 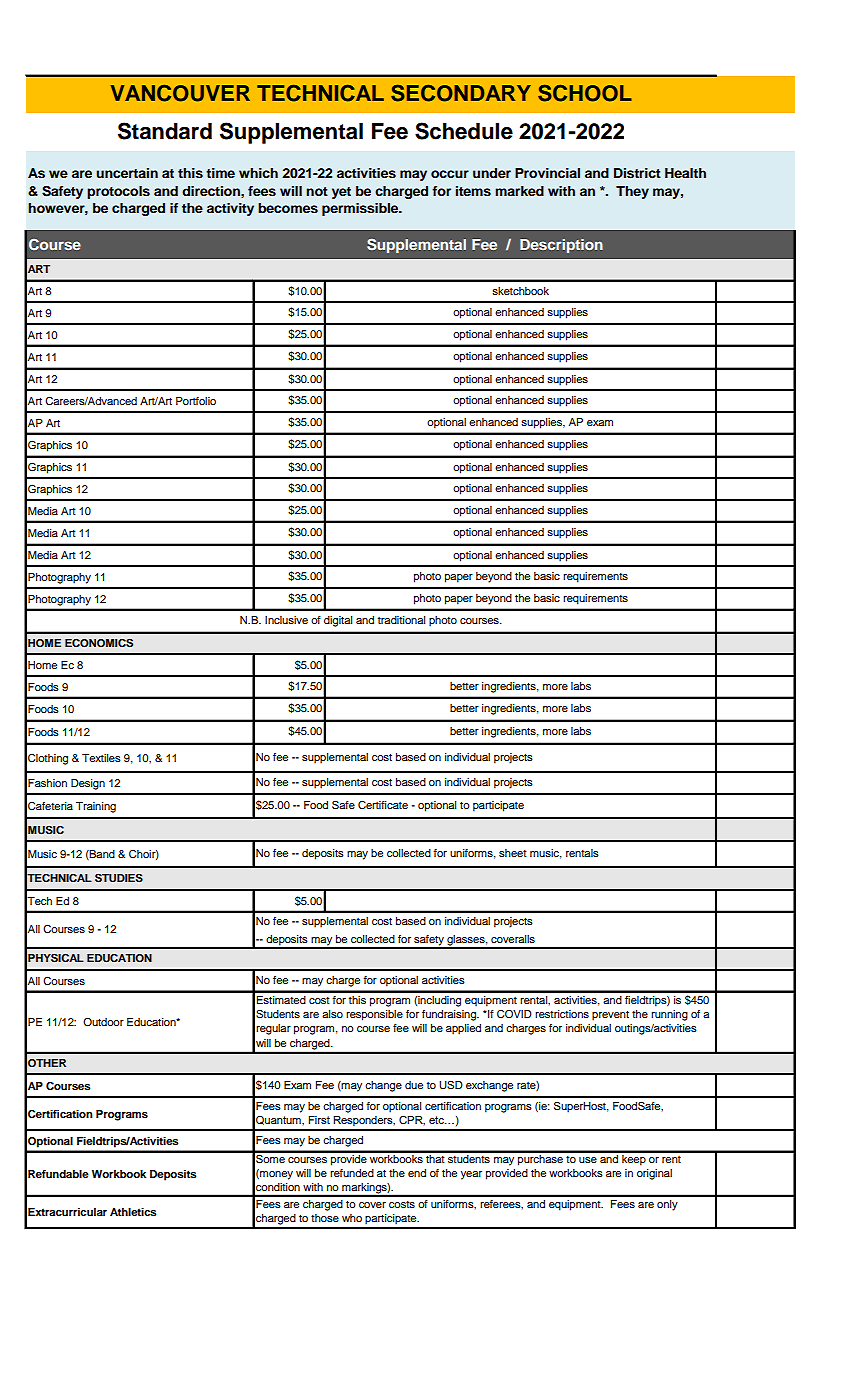 I want to click on traditional, so click(x=401, y=620).
